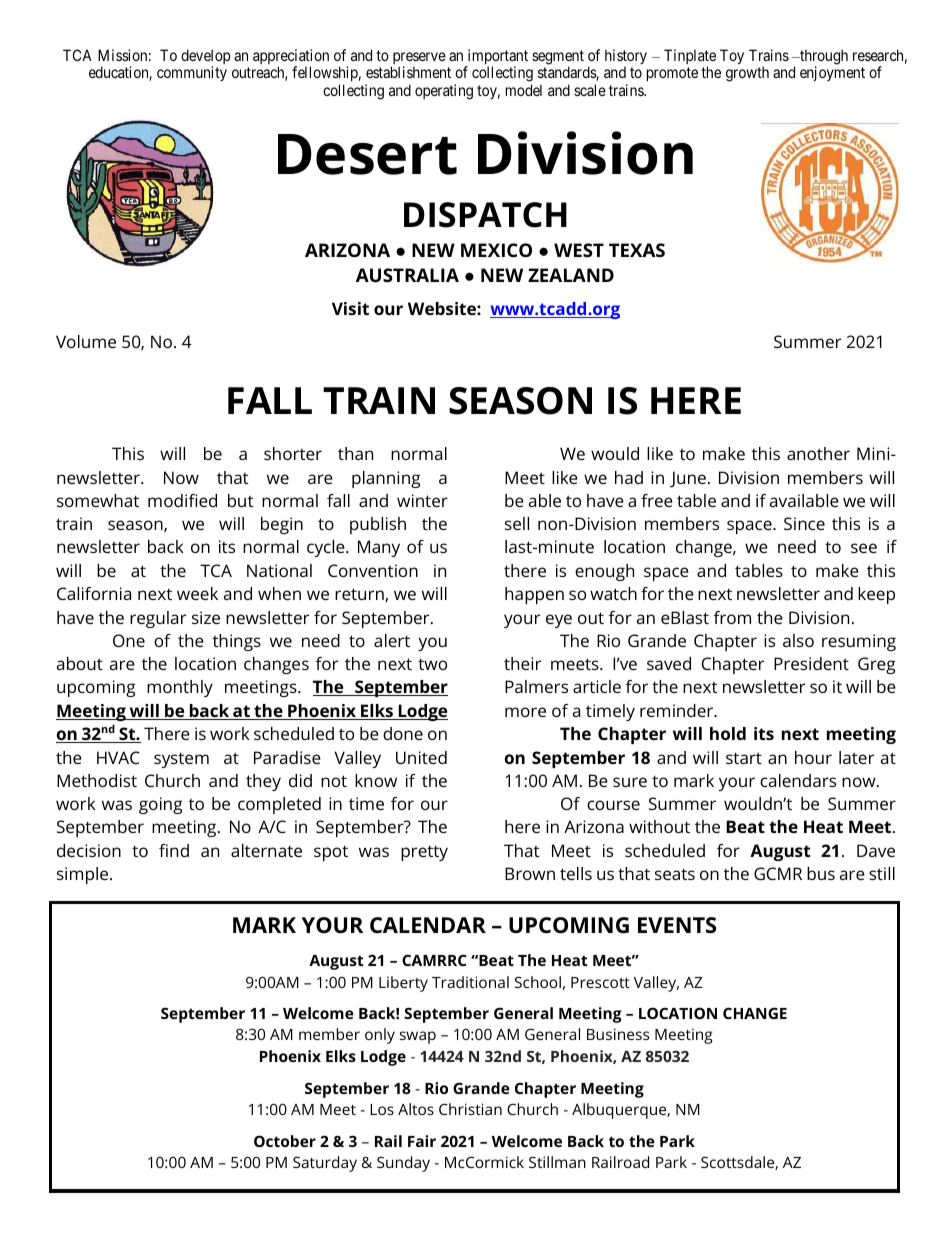  I want to click on October, so click(285, 1141).
